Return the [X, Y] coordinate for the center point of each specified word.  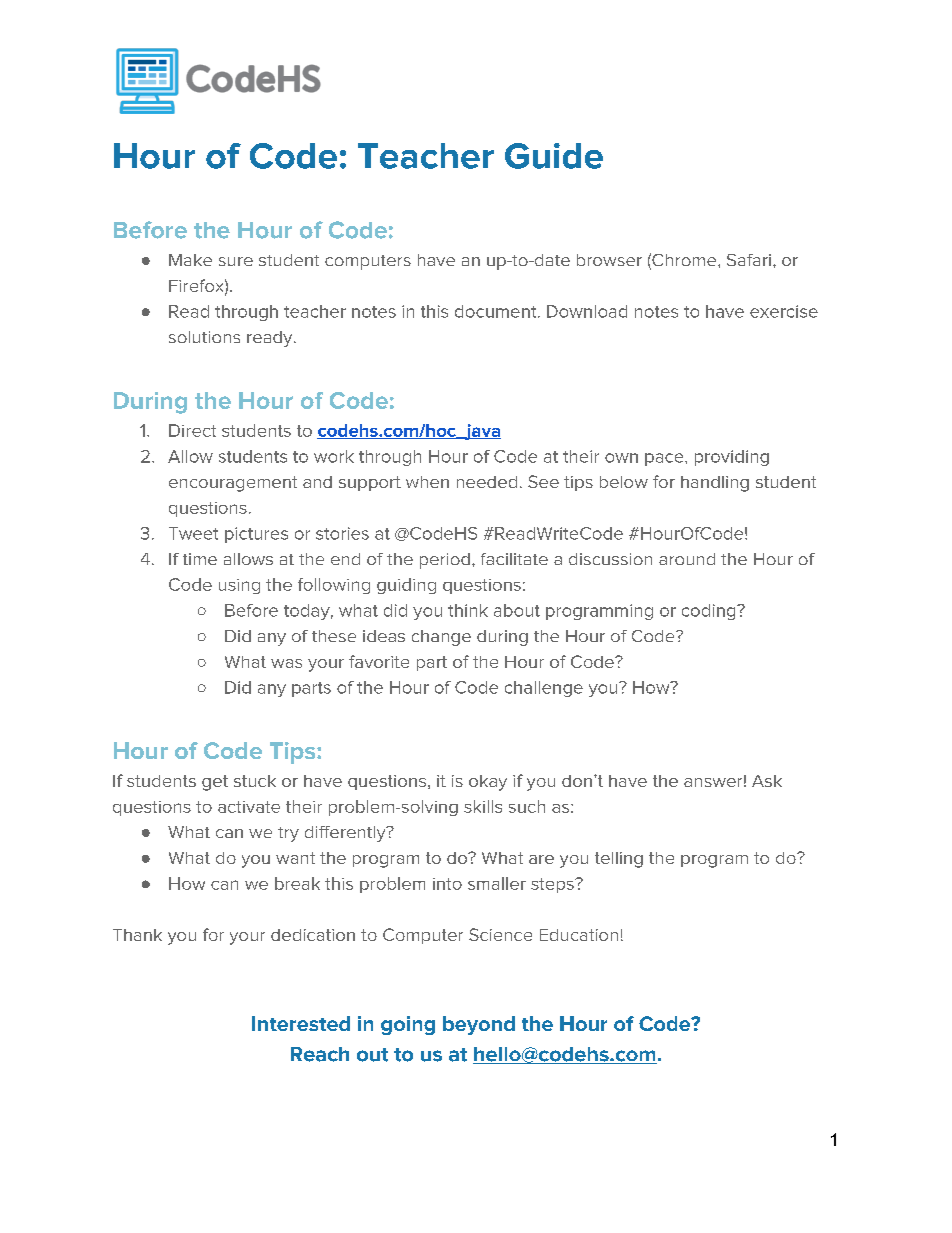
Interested [301, 1023]
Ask [767, 781]
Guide [554, 156]
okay [488, 783]
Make [190, 260]
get [215, 783]
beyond [479, 1025]
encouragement [233, 484]
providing [732, 458]
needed [487, 482]
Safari [750, 260]
